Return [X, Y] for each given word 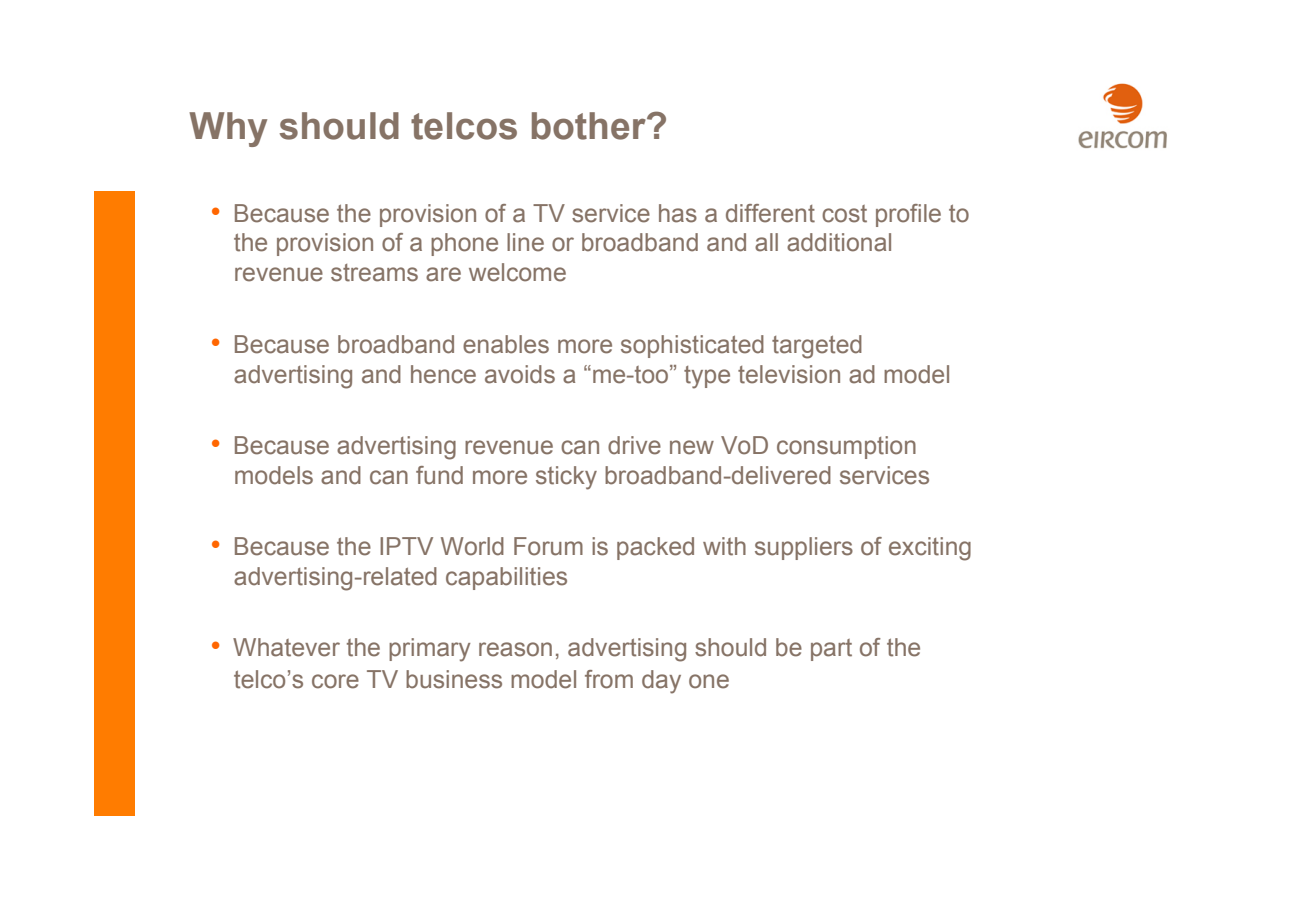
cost [844, 214]
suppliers [804, 548]
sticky [566, 478]
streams [374, 273]
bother [590, 126]
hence [443, 374]
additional [839, 242]
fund [439, 475]
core [335, 681]
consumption [846, 447]
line [525, 242]
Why [228, 129]
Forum [548, 546]
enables [506, 344]
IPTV [406, 546]
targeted [817, 347]
